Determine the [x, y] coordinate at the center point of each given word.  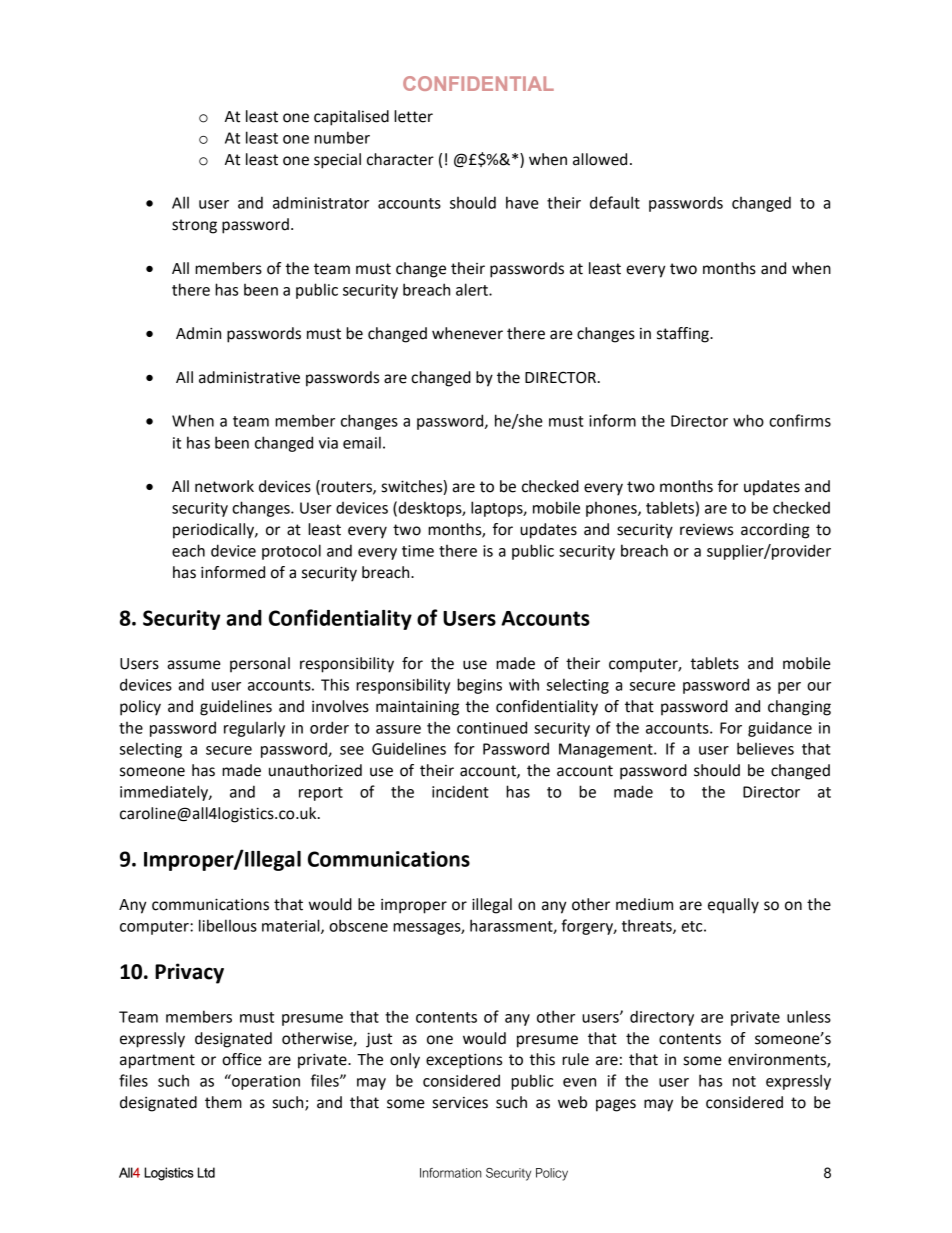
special [337, 161]
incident [460, 791]
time [418, 551]
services [460, 1103]
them [223, 1102]
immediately [165, 793]
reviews [706, 530]
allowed [600, 159]
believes [765, 748]
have [522, 202]
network [224, 486]
